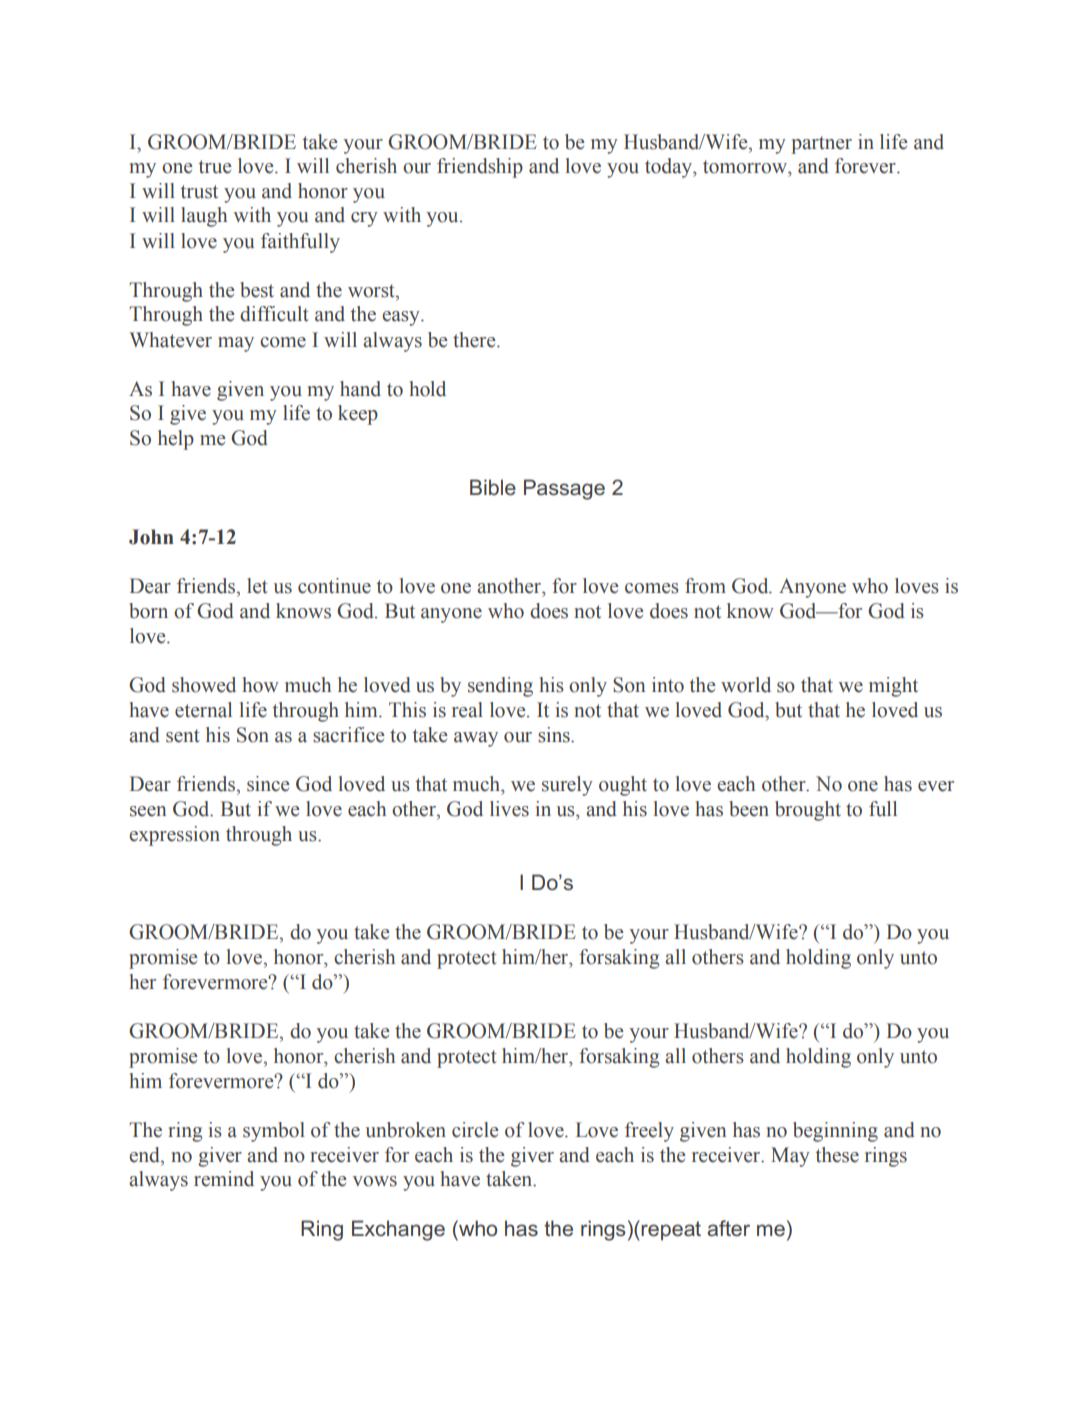  Describe the element at coordinates (174, 836) in the screenshot. I see `expression` at that location.
